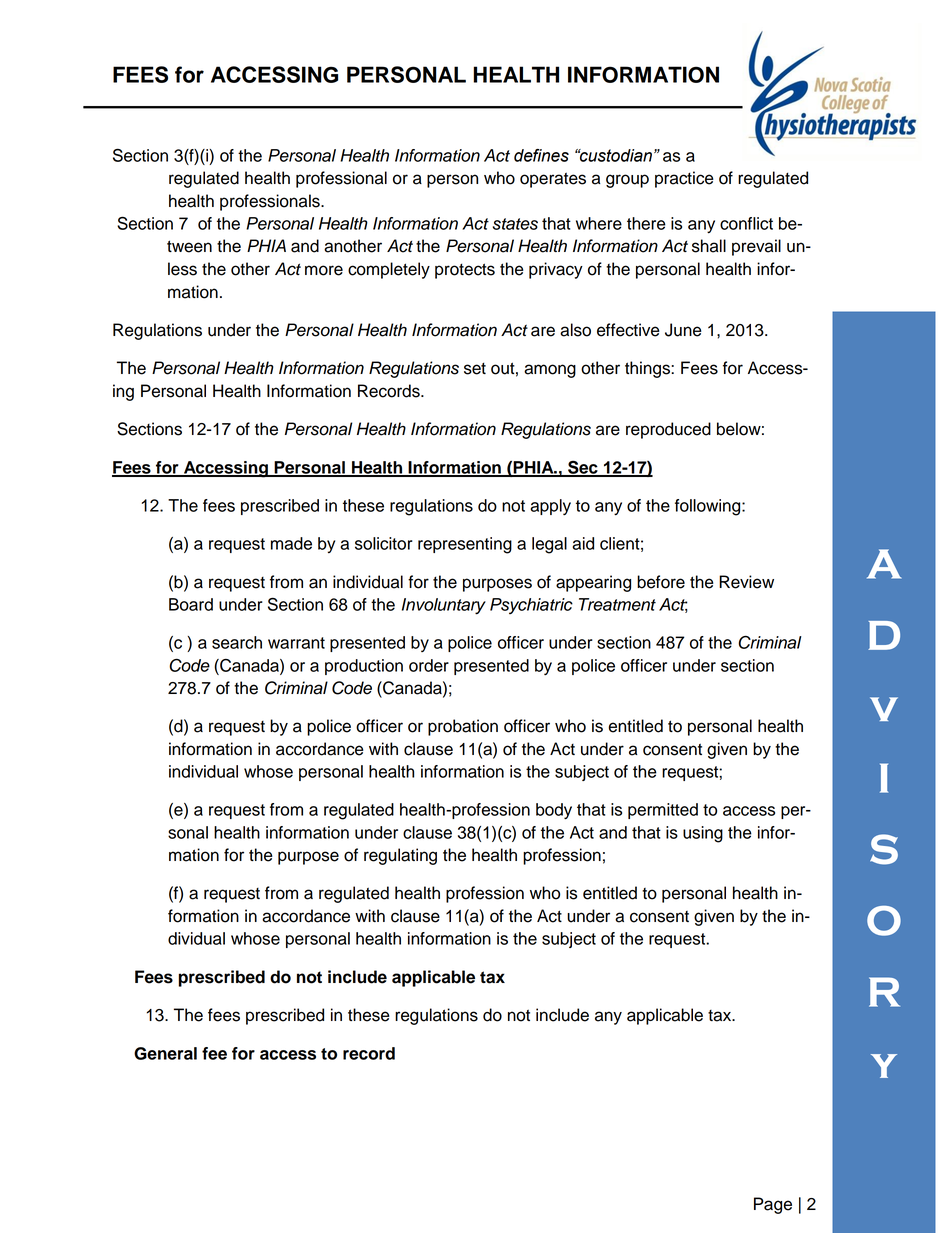  Describe the element at coordinates (684, 179) in the image. I see `practice` at that location.
